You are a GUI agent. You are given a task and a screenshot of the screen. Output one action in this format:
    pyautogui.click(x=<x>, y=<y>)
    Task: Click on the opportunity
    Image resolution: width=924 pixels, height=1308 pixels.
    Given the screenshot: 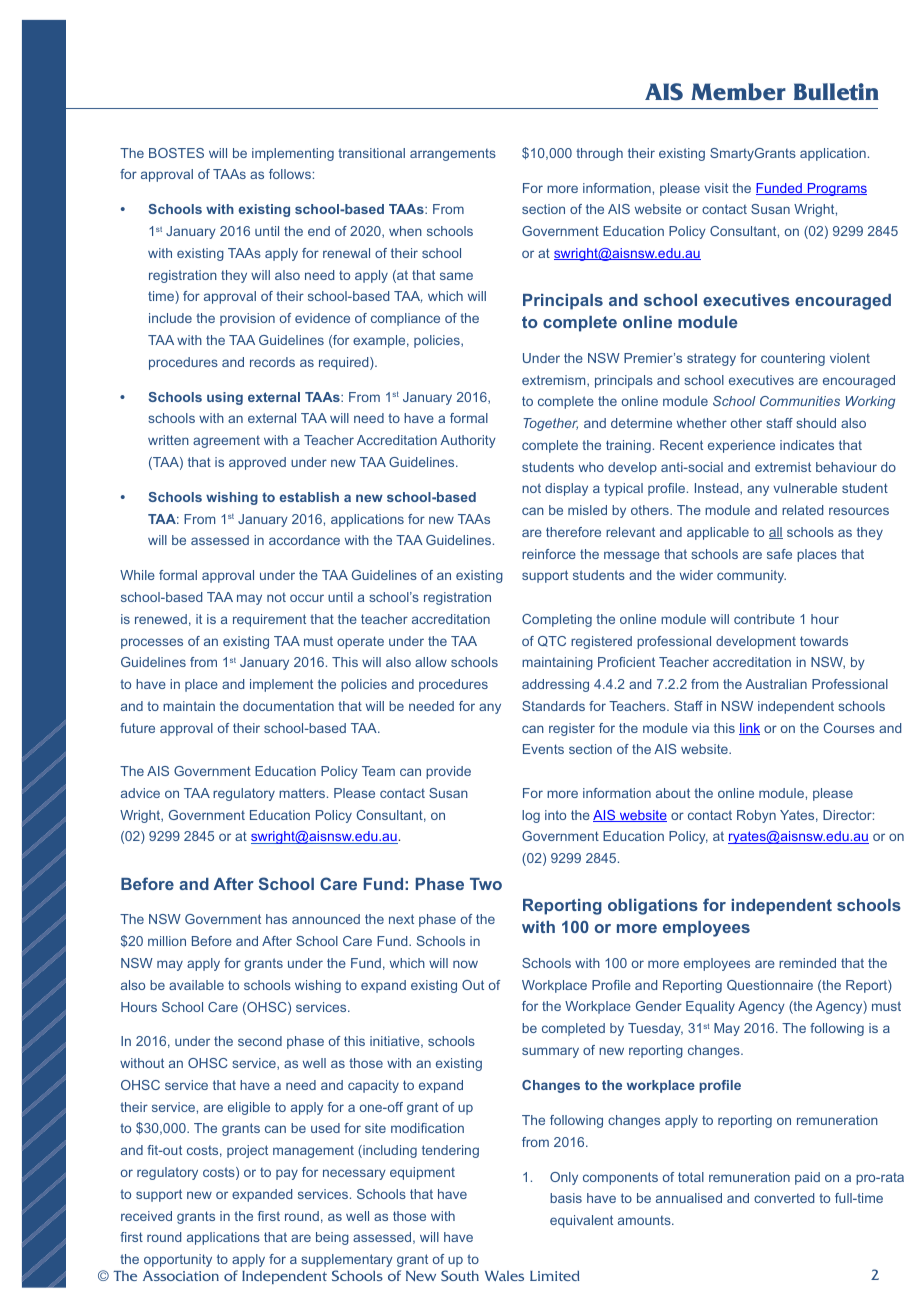 What is the action you would take?
    pyautogui.click(x=178, y=1260)
